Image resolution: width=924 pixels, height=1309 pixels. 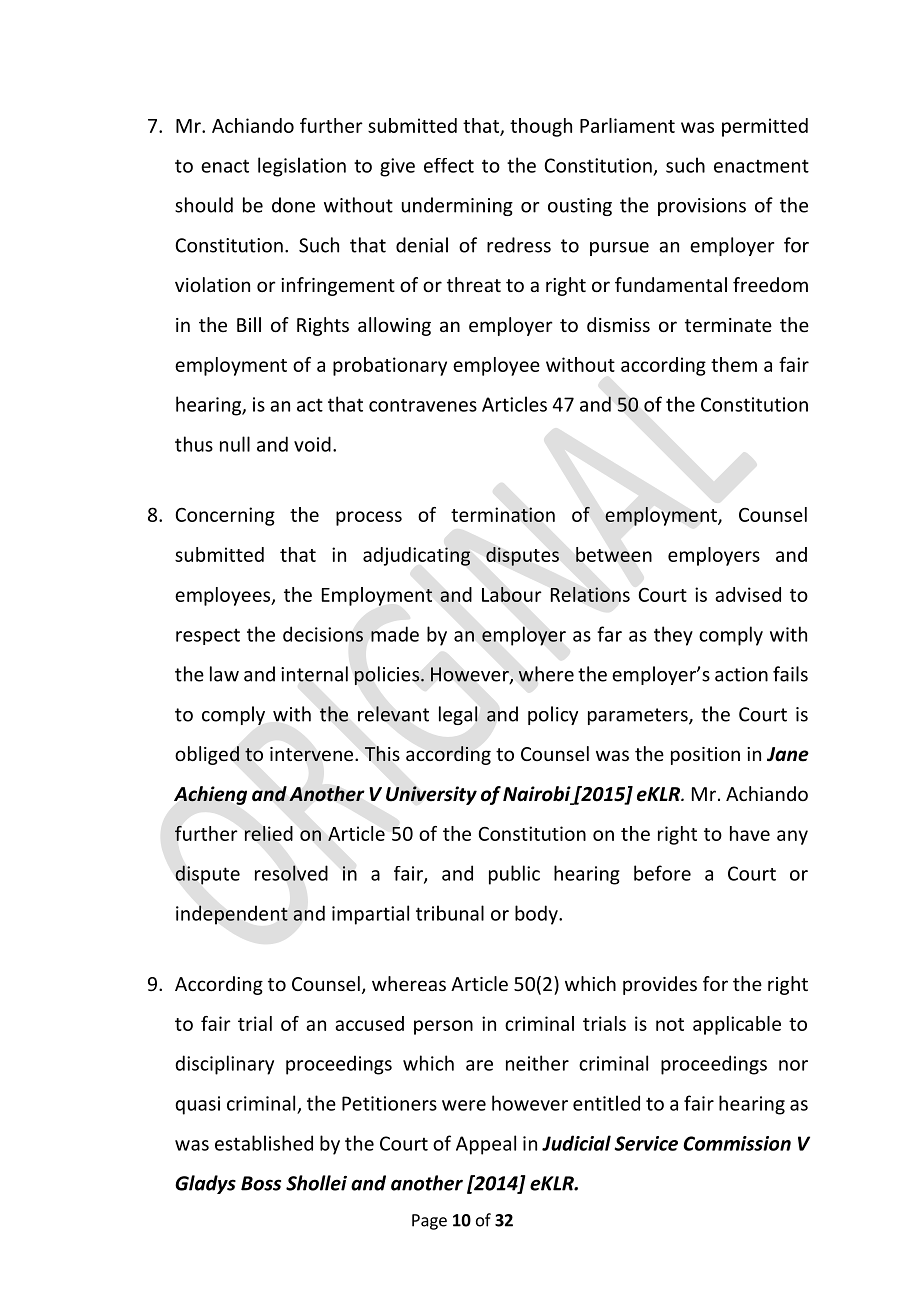 I want to click on action, so click(x=741, y=674).
